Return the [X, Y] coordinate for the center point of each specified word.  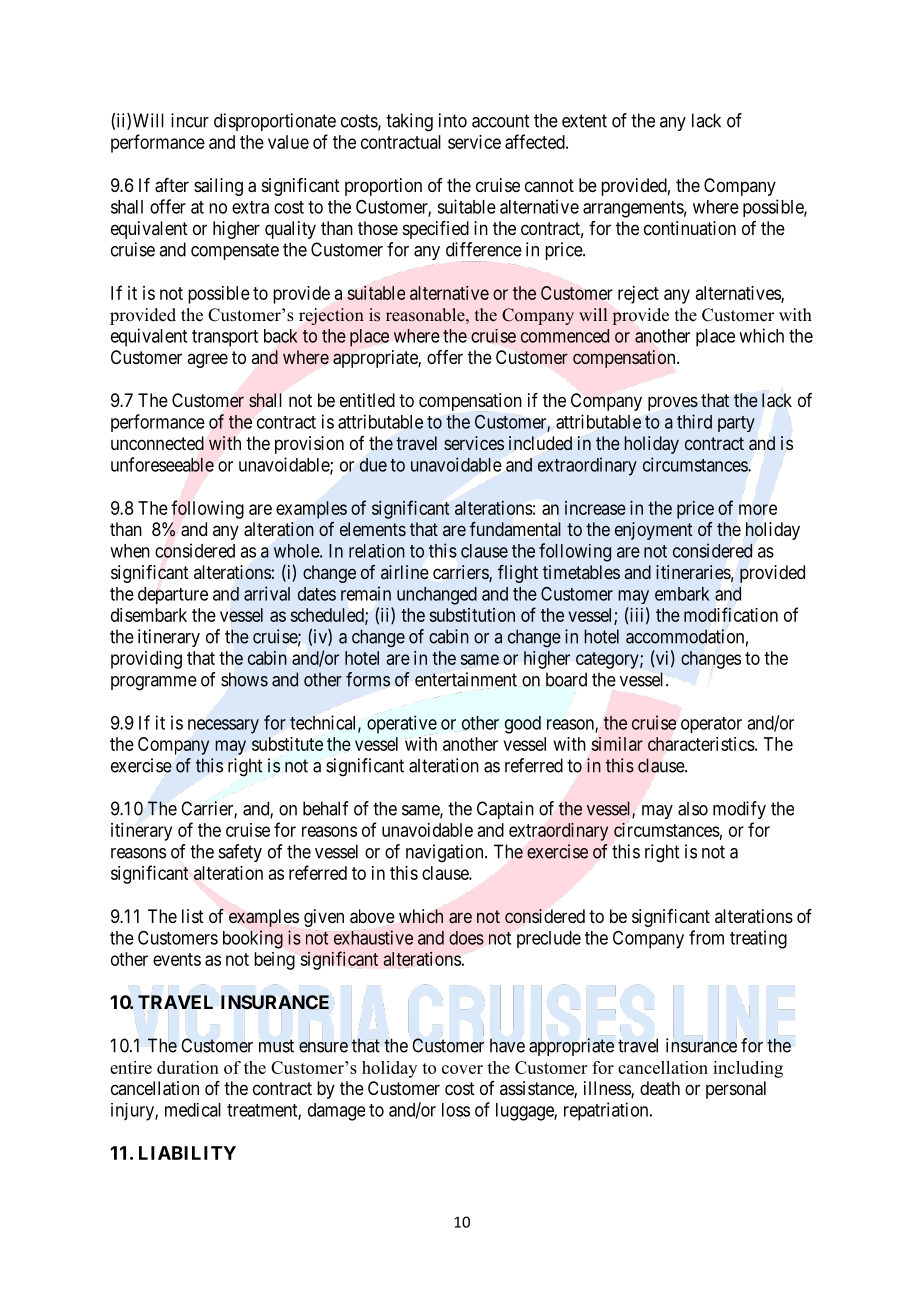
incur [190, 120]
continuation [690, 228]
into [453, 120]
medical [193, 1110]
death [660, 1088]
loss [456, 1110]
